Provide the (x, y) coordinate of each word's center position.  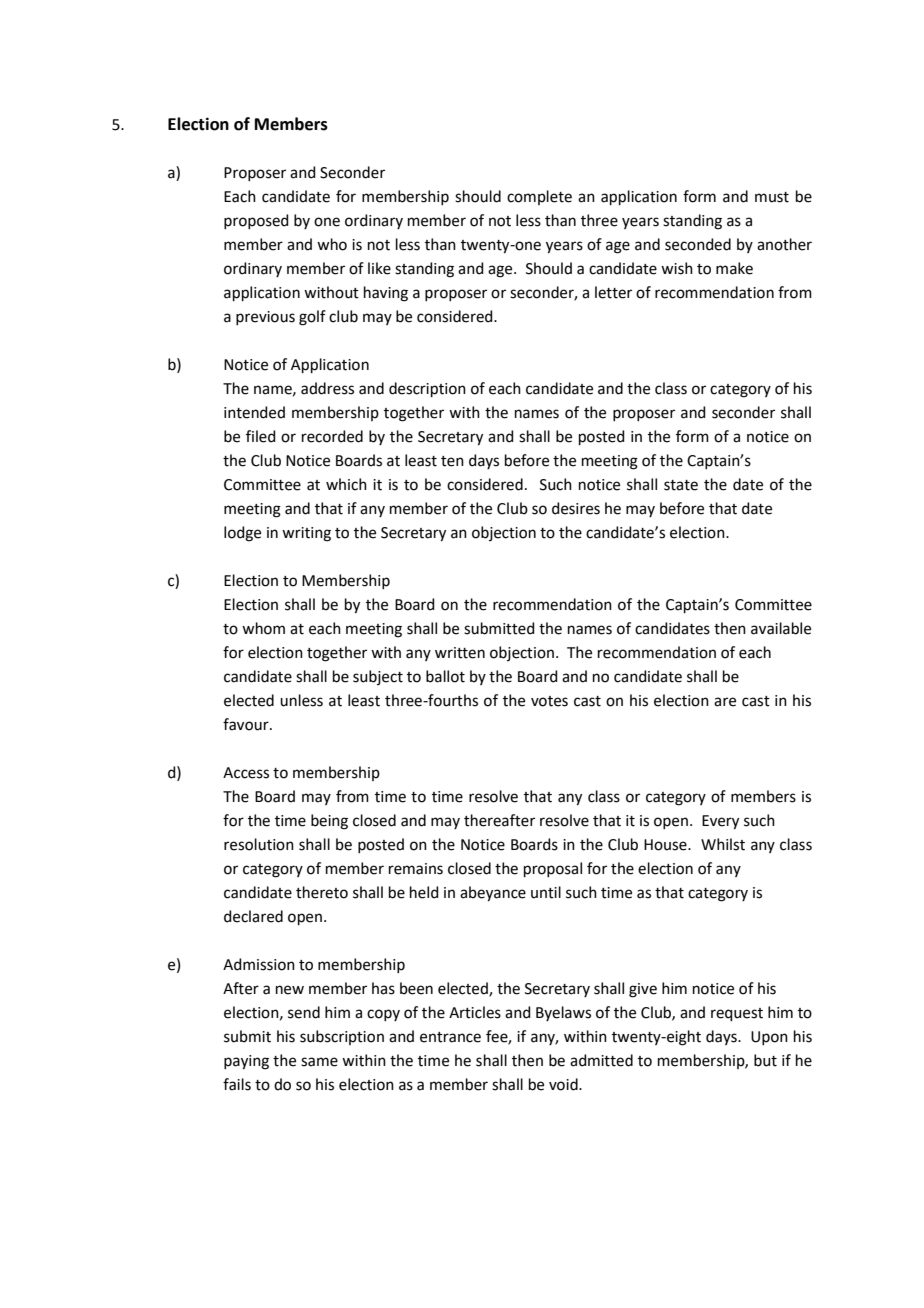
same (319, 1062)
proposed (256, 221)
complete (539, 197)
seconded (698, 244)
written (460, 653)
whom (263, 628)
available (781, 628)
